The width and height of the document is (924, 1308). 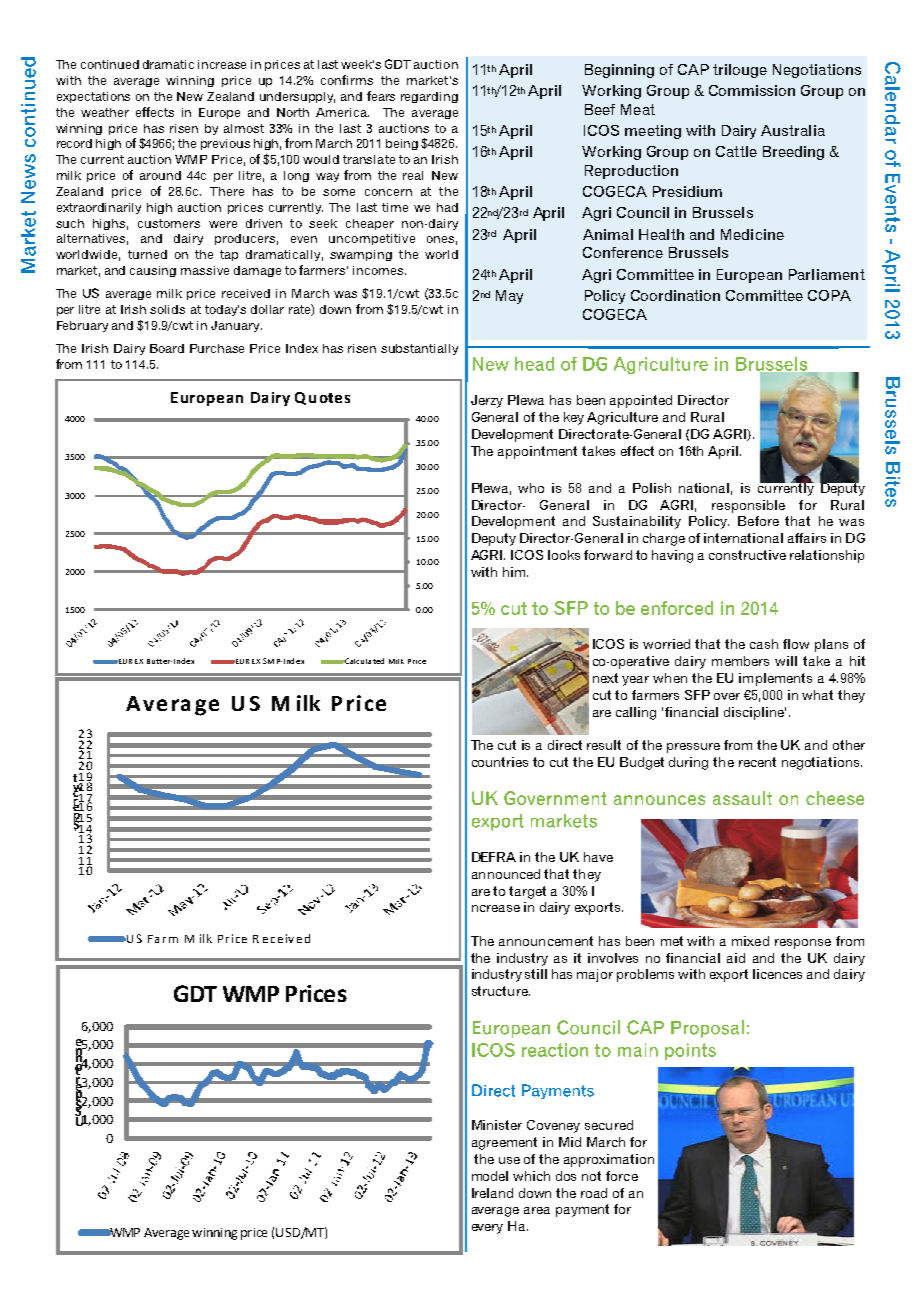 What do you see at coordinates (752, 90) in the document?
I see `Commission` at bounding box center [752, 90].
